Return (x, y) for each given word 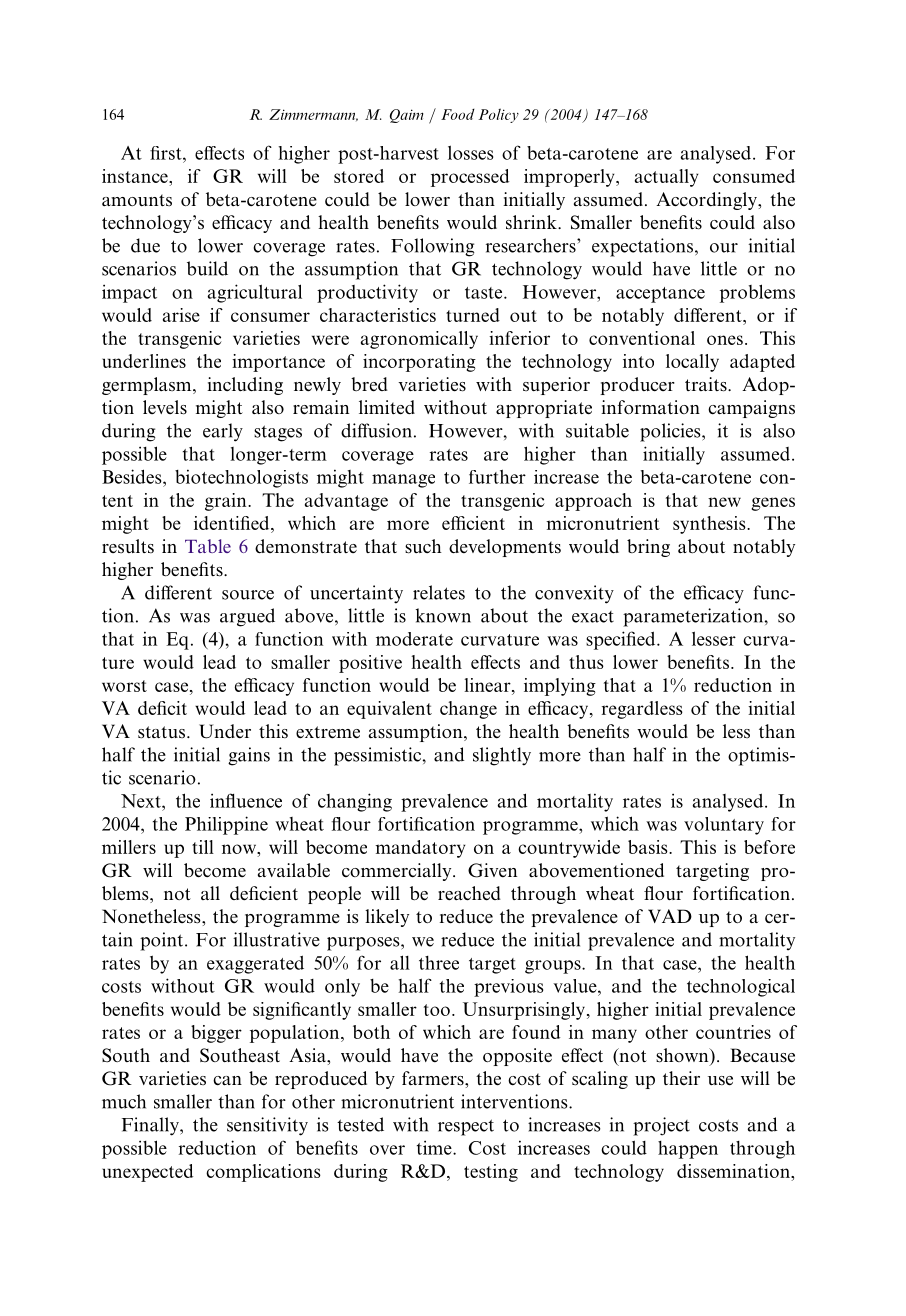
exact (593, 617)
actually (666, 178)
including (245, 386)
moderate (414, 639)
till (203, 847)
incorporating (419, 363)
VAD (670, 916)
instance (136, 176)
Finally (151, 1126)
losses (470, 152)
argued (247, 617)
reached (469, 893)
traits (707, 384)
